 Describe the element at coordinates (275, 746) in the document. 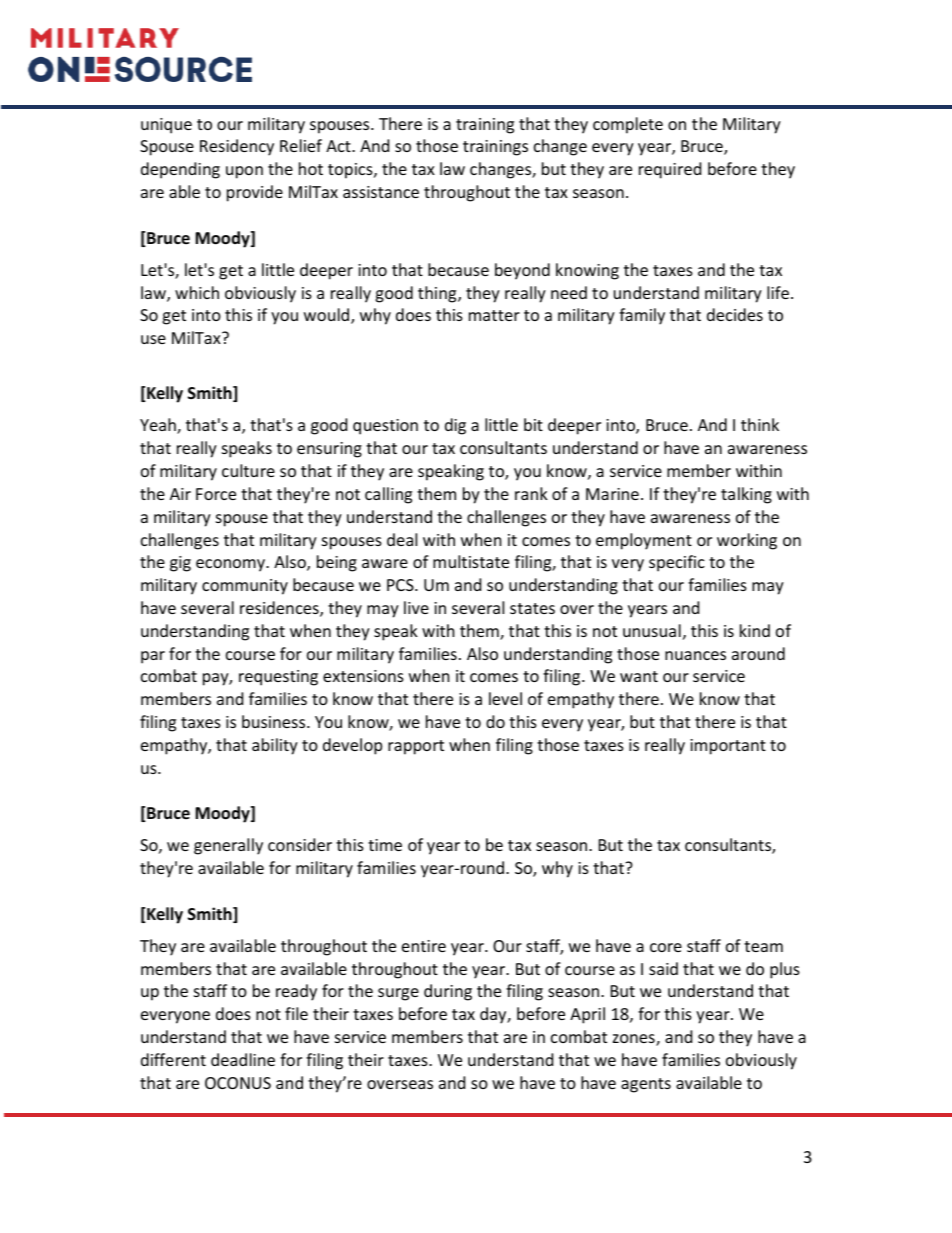

I see `ability` at that location.
